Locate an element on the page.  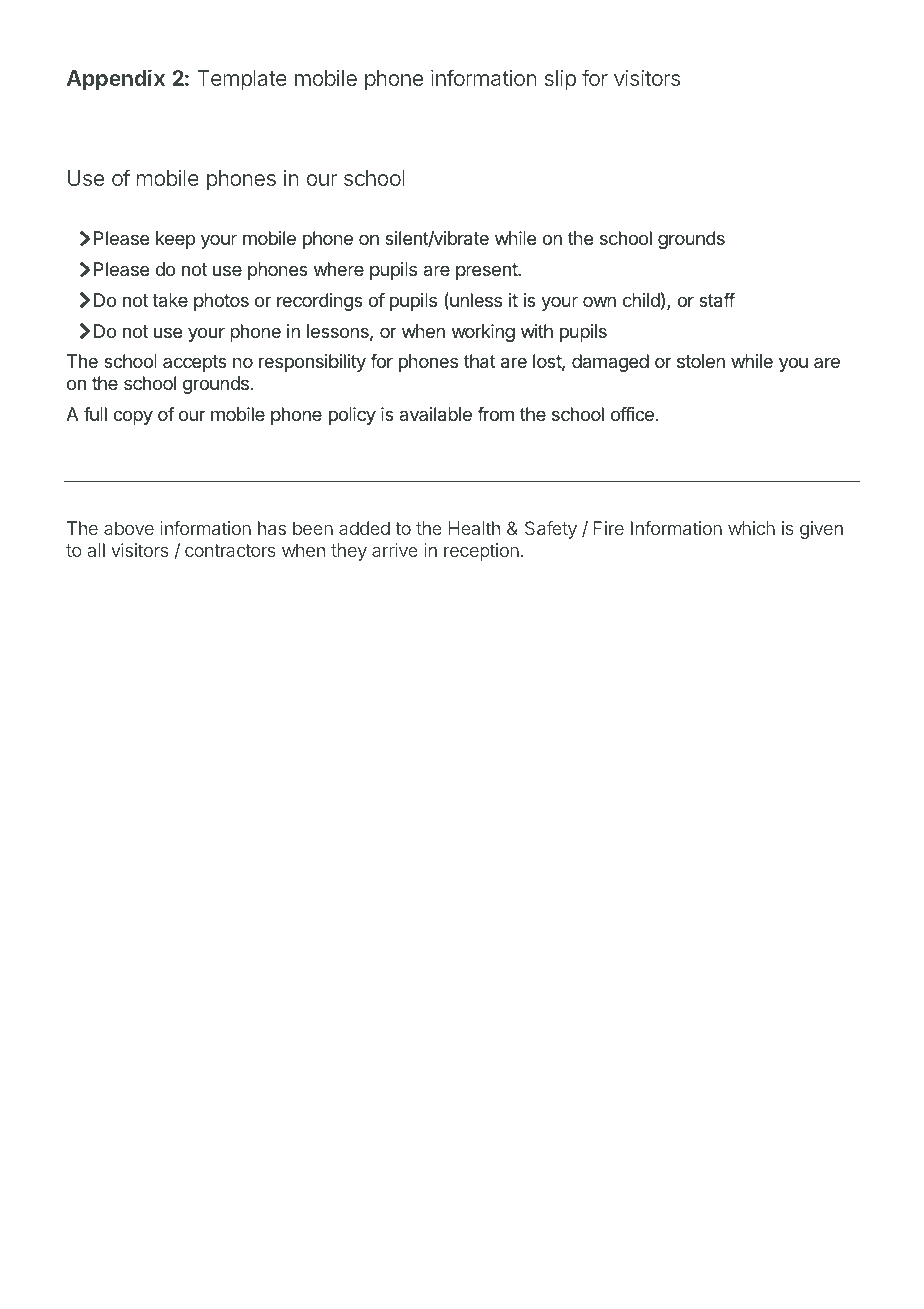
where is located at coordinates (339, 269).
